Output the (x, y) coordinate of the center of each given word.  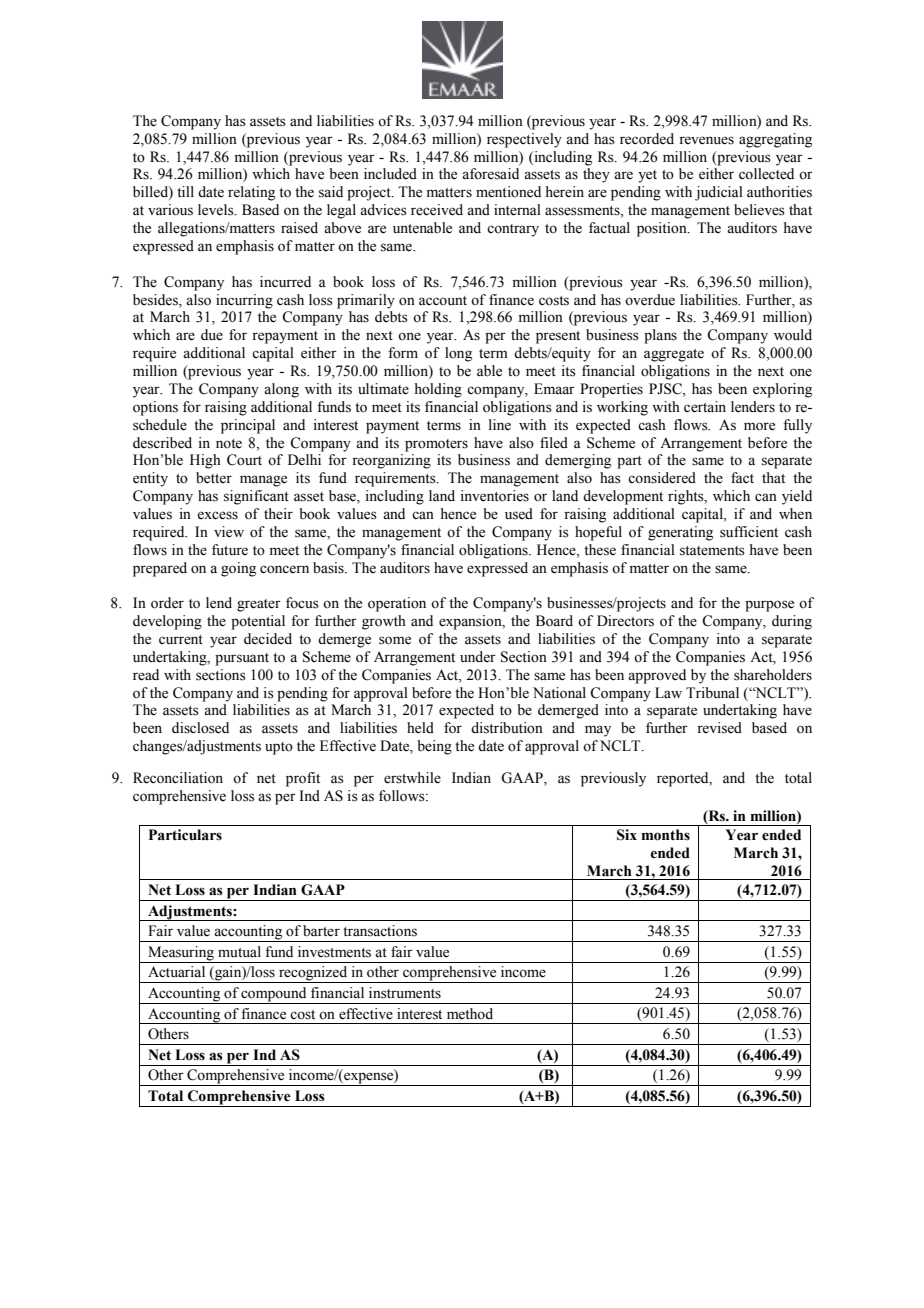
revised (719, 728)
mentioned (508, 192)
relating (251, 193)
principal (248, 426)
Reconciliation (178, 778)
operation (397, 604)
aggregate (674, 355)
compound (274, 995)
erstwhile (412, 778)
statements (712, 551)
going (238, 569)
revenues (706, 140)
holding (438, 390)
